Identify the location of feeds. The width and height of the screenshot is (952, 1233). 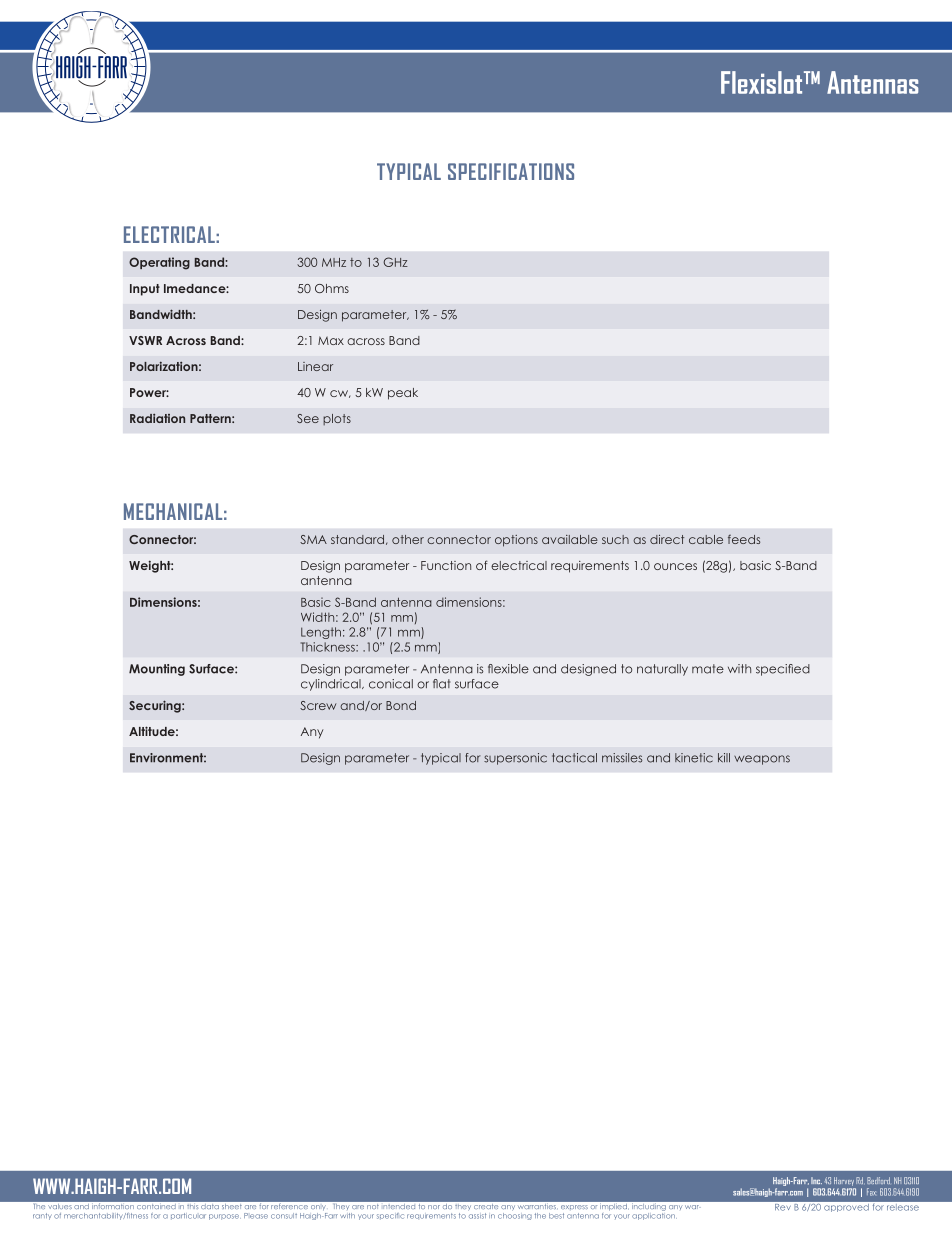
(744, 539).
